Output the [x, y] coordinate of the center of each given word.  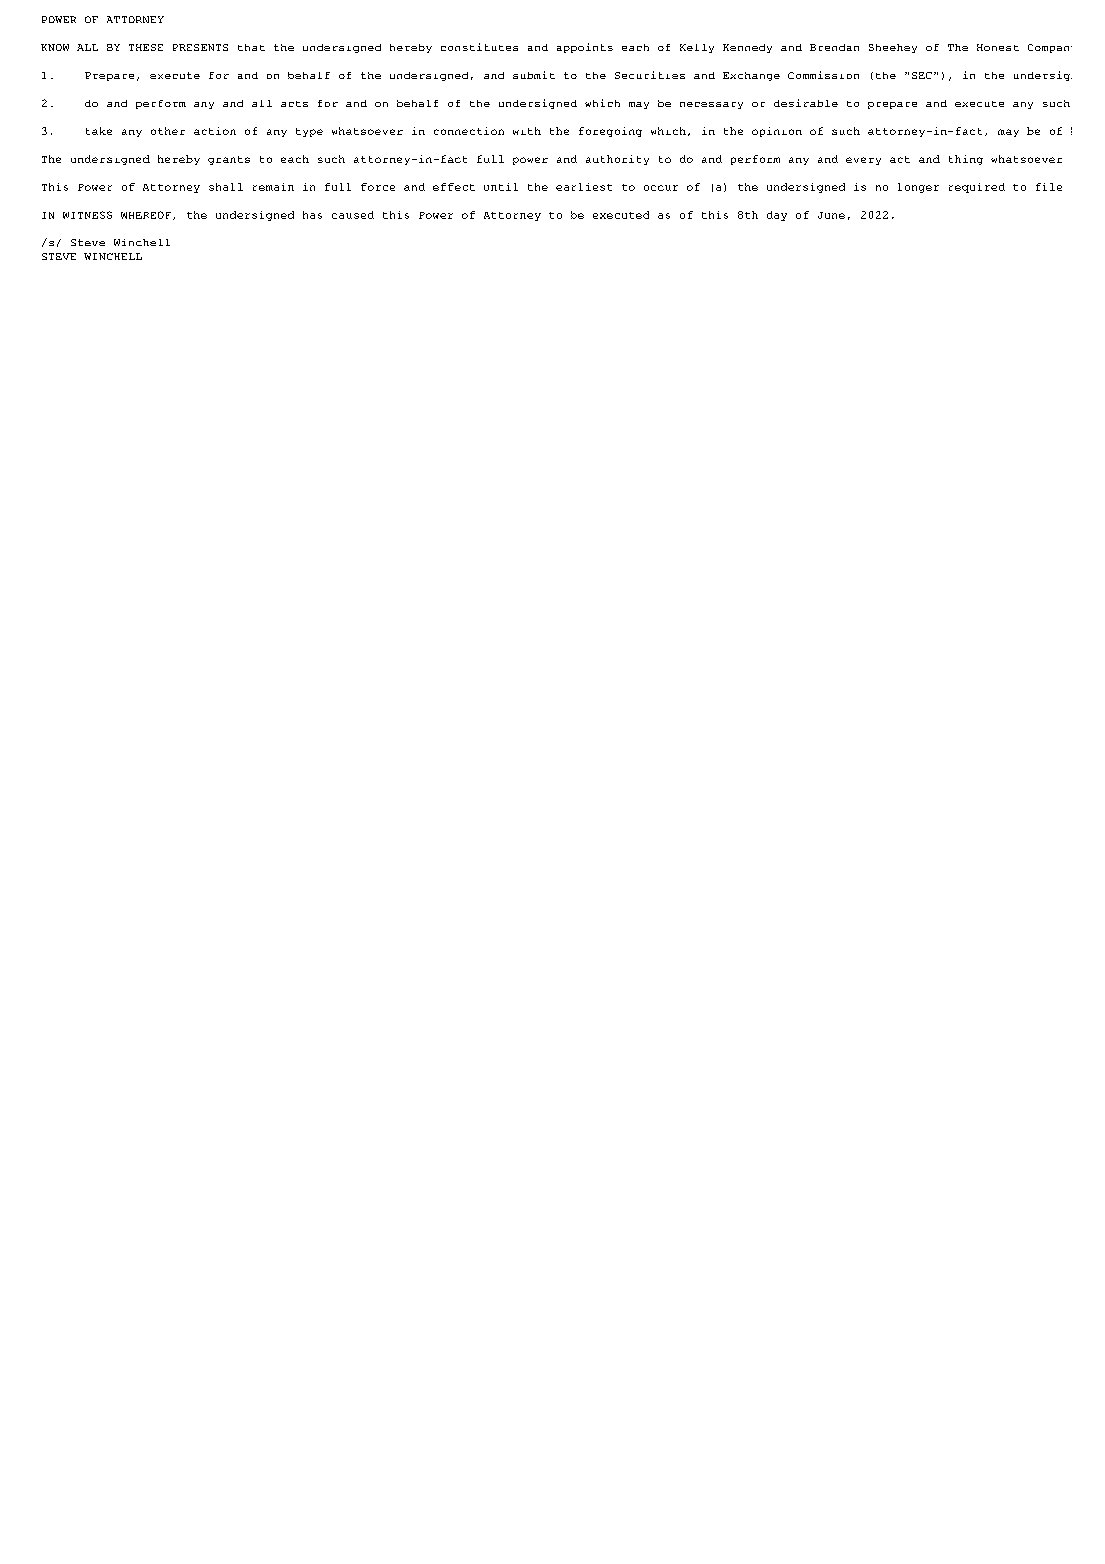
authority [617, 160]
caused [353, 215]
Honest [998, 47]
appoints [585, 48]
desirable [806, 103]
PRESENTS [200, 47]
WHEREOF [146, 215]
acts [294, 104]
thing [966, 160]
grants [229, 160]
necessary [711, 105]
